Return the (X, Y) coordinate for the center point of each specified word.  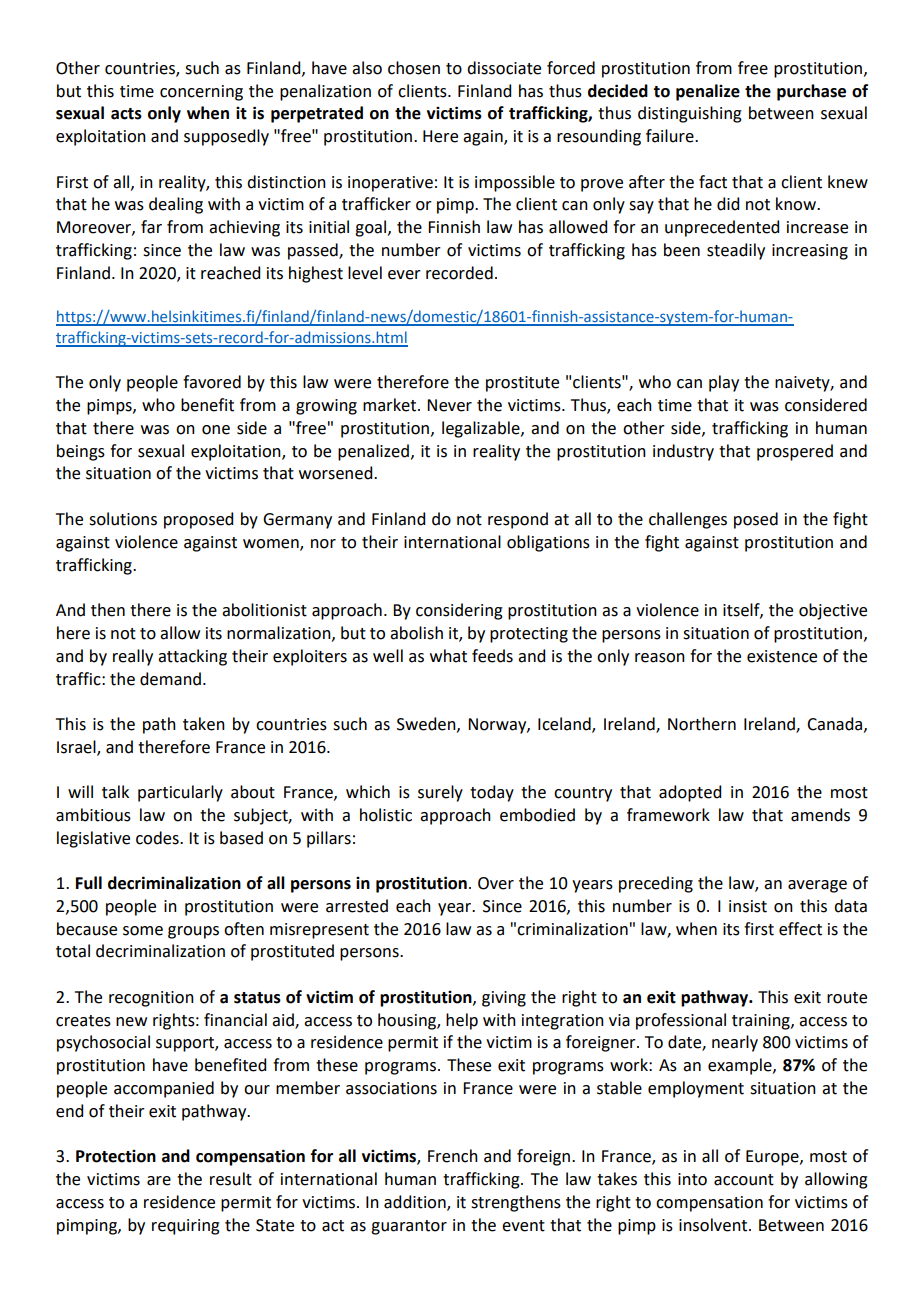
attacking (192, 657)
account (744, 1180)
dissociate (504, 68)
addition (416, 1203)
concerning (201, 93)
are (159, 1181)
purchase (811, 92)
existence (782, 656)
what (448, 656)
